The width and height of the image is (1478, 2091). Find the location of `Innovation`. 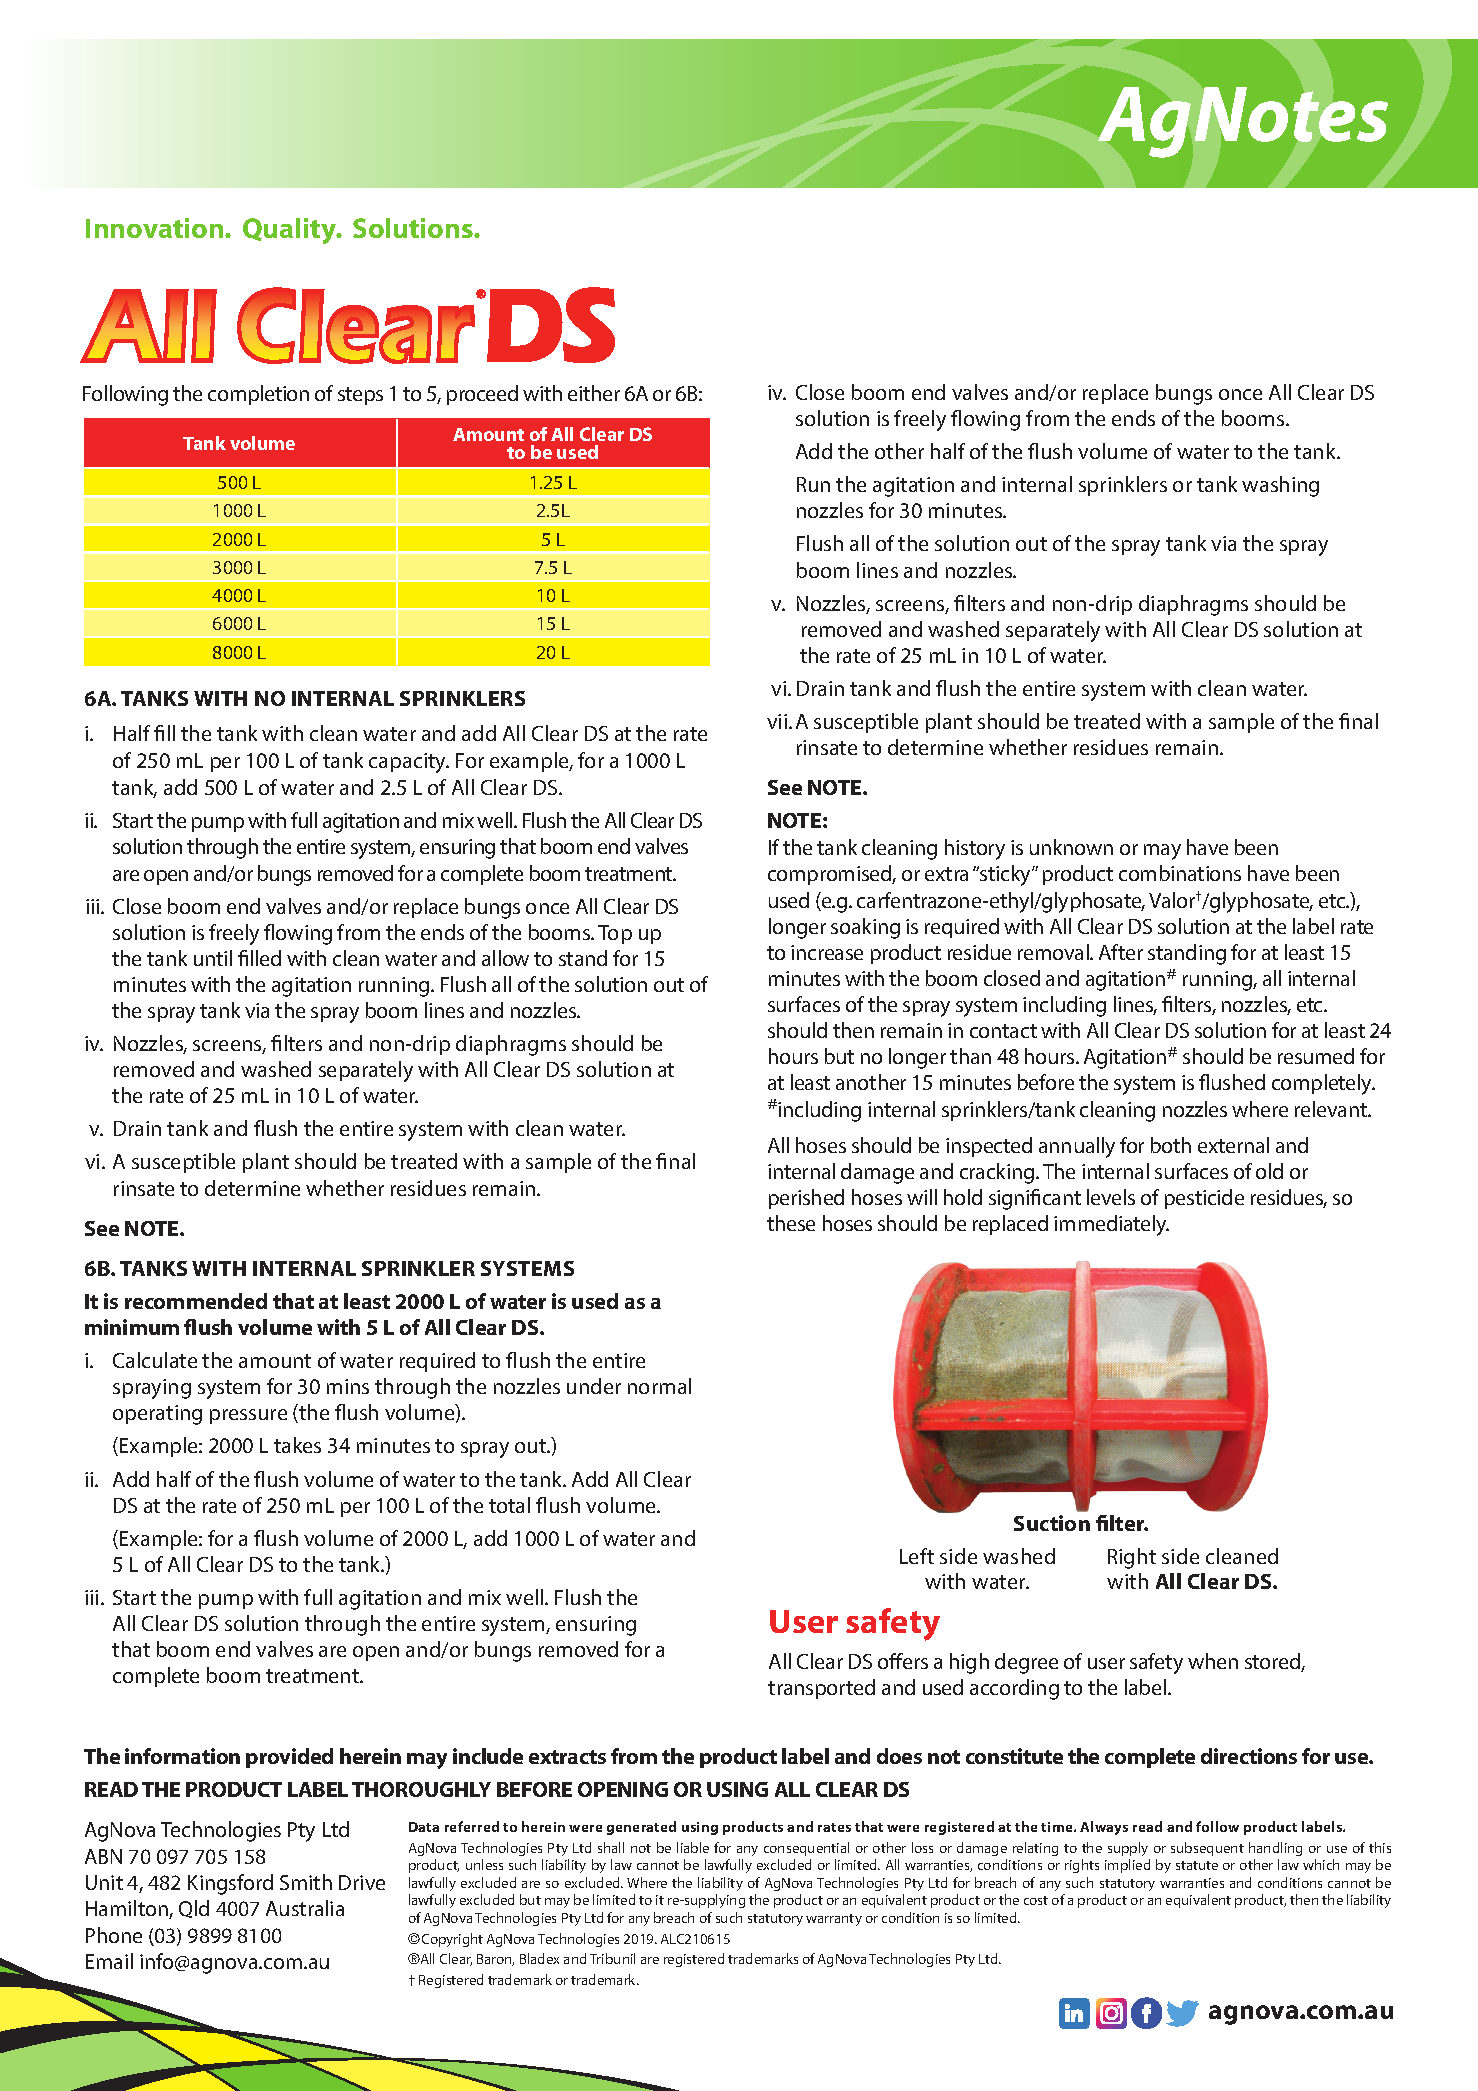

Innovation is located at coordinates (156, 228).
